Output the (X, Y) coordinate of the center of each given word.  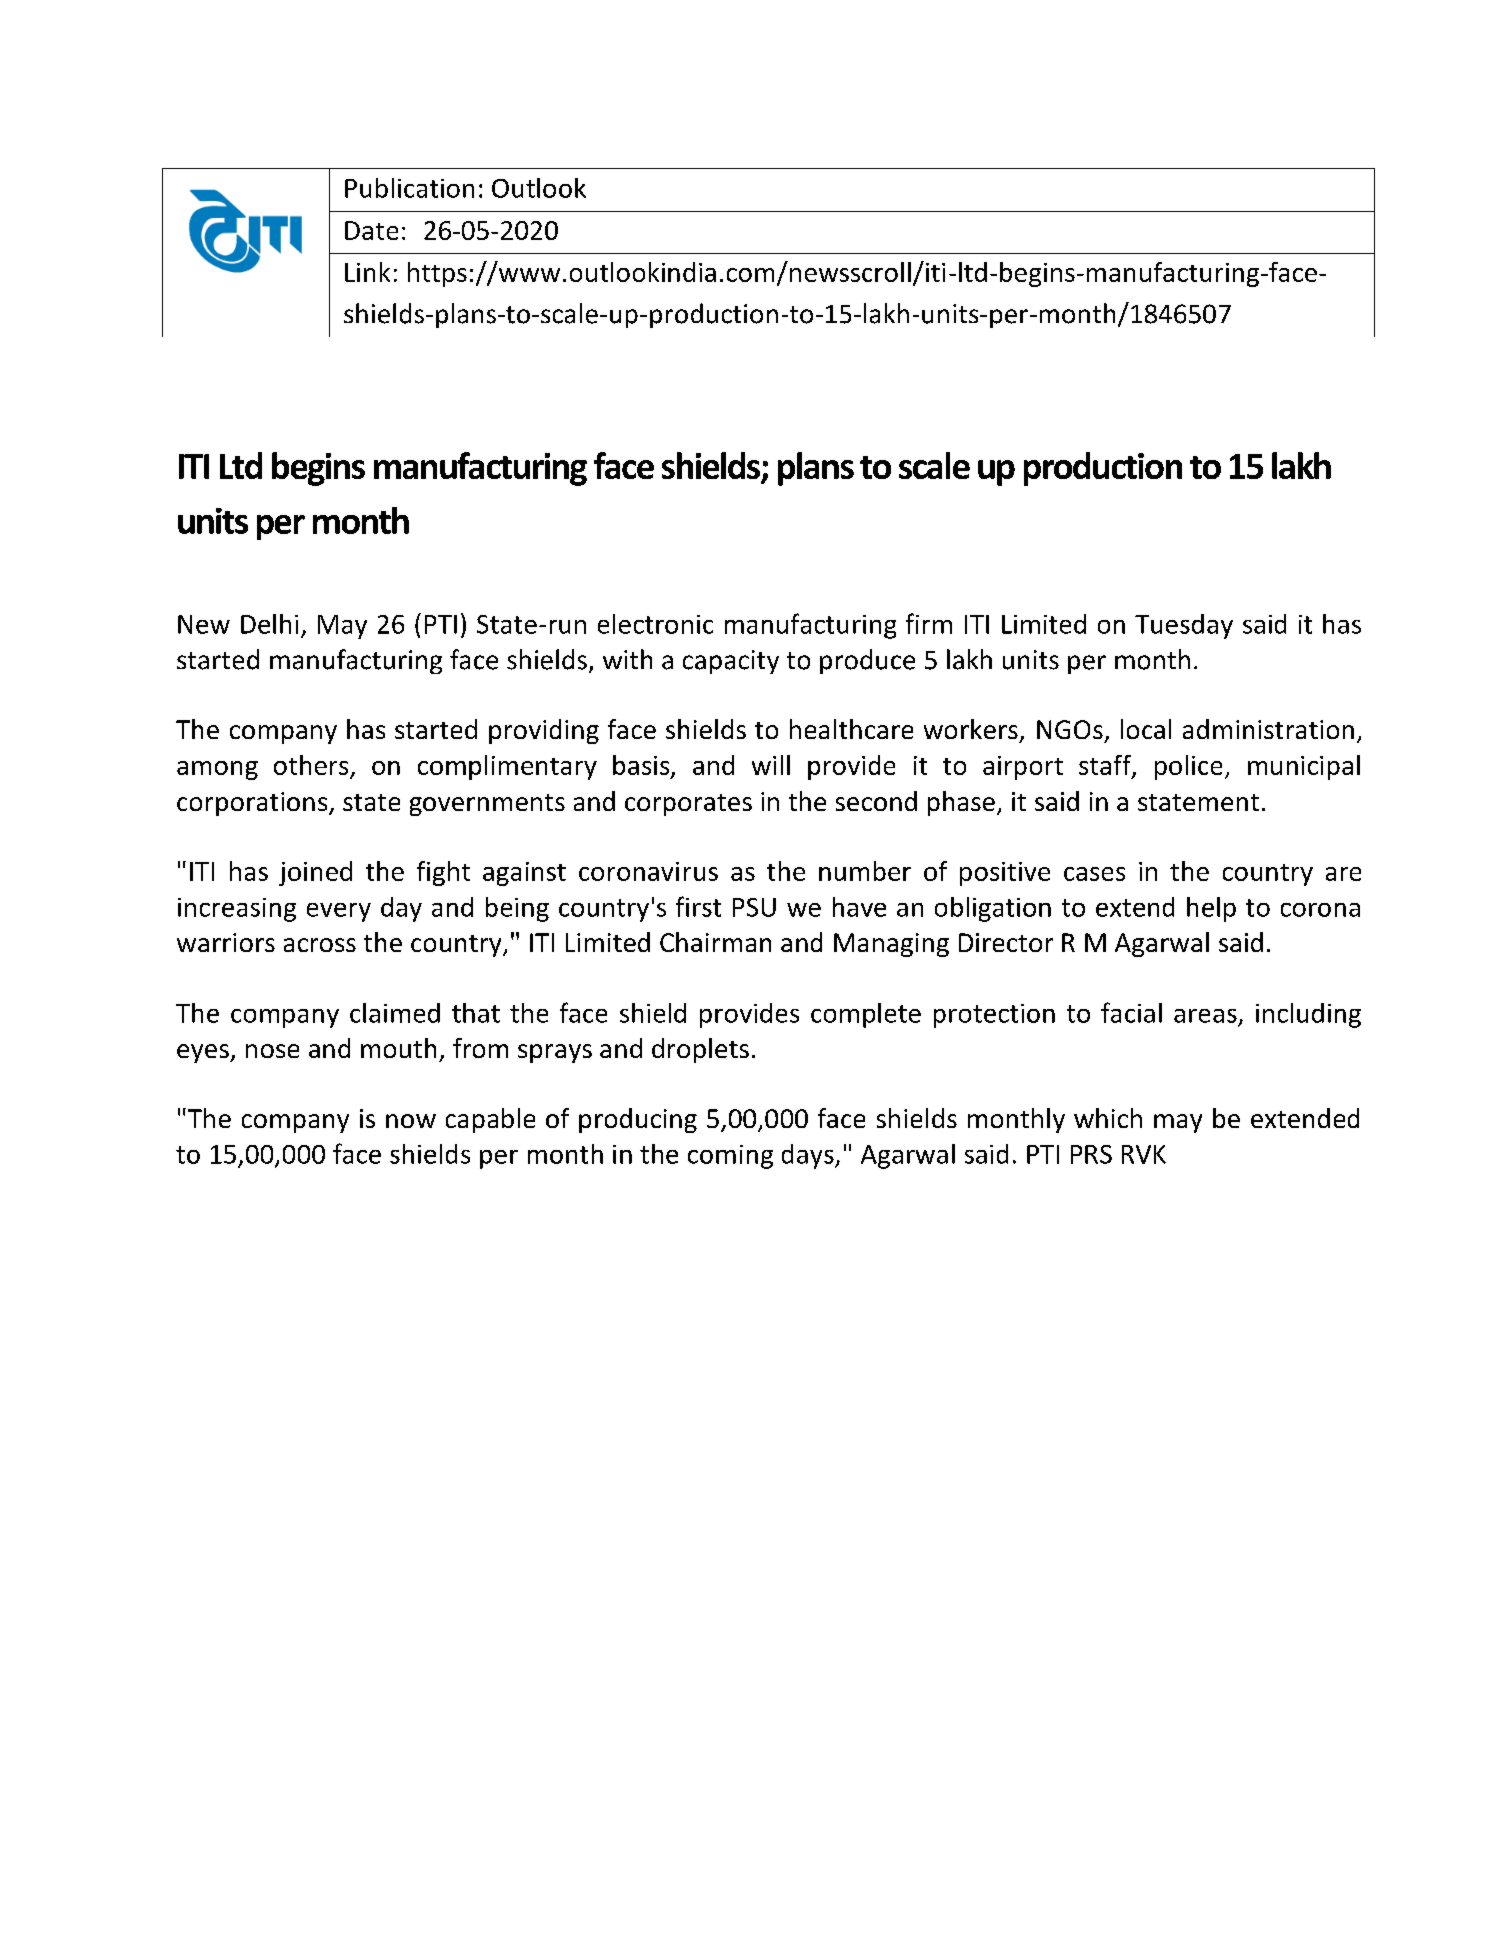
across (320, 945)
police (1188, 767)
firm (929, 623)
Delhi (269, 624)
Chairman (715, 942)
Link (367, 272)
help (1211, 909)
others (311, 765)
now (411, 1121)
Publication (409, 188)
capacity (731, 662)
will (771, 765)
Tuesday (1184, 626)
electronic (655, 624)
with (627, 659)
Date (371, 230)
